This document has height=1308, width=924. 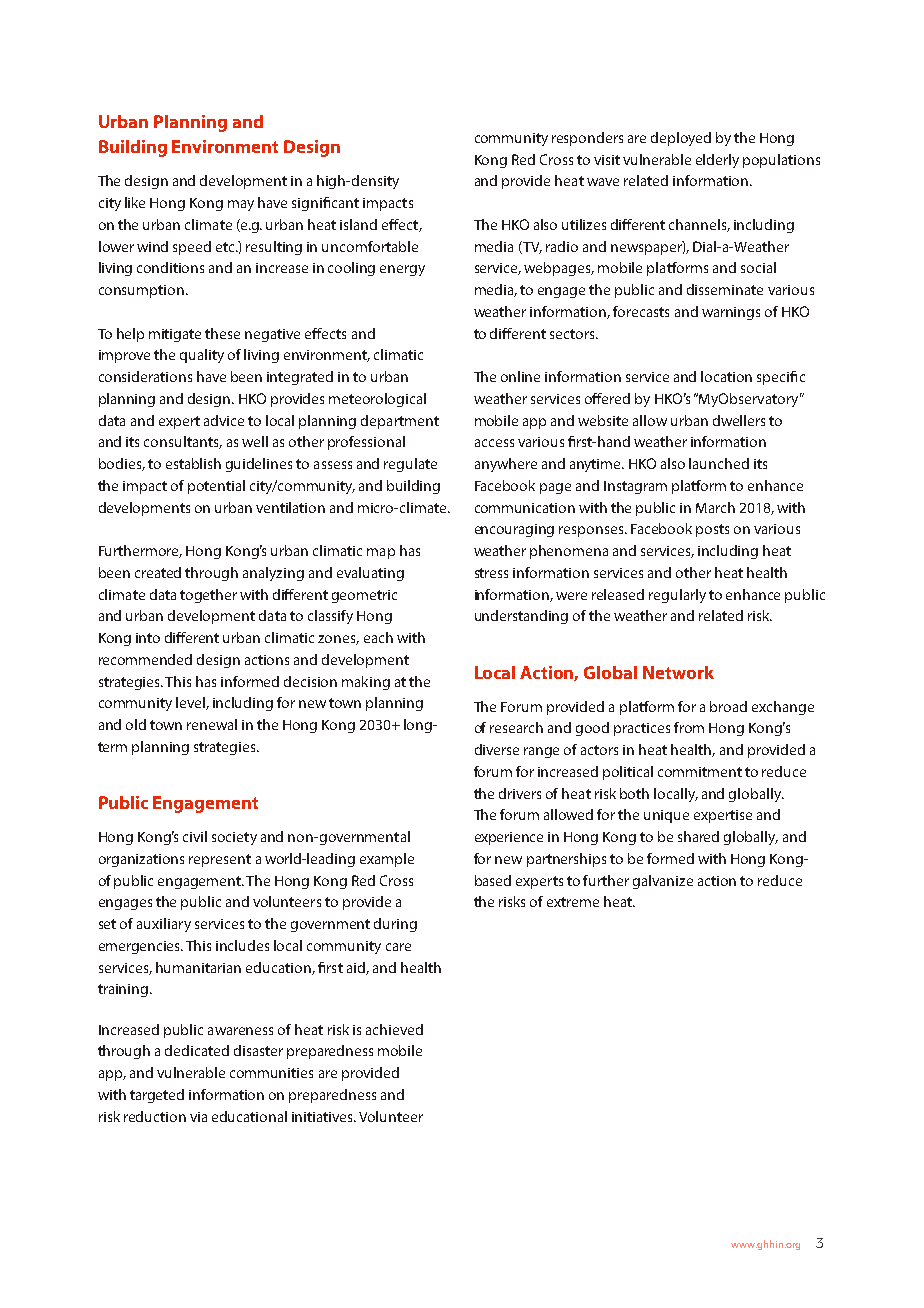 I want to click on targeted, so click(x=157, y=1096).
